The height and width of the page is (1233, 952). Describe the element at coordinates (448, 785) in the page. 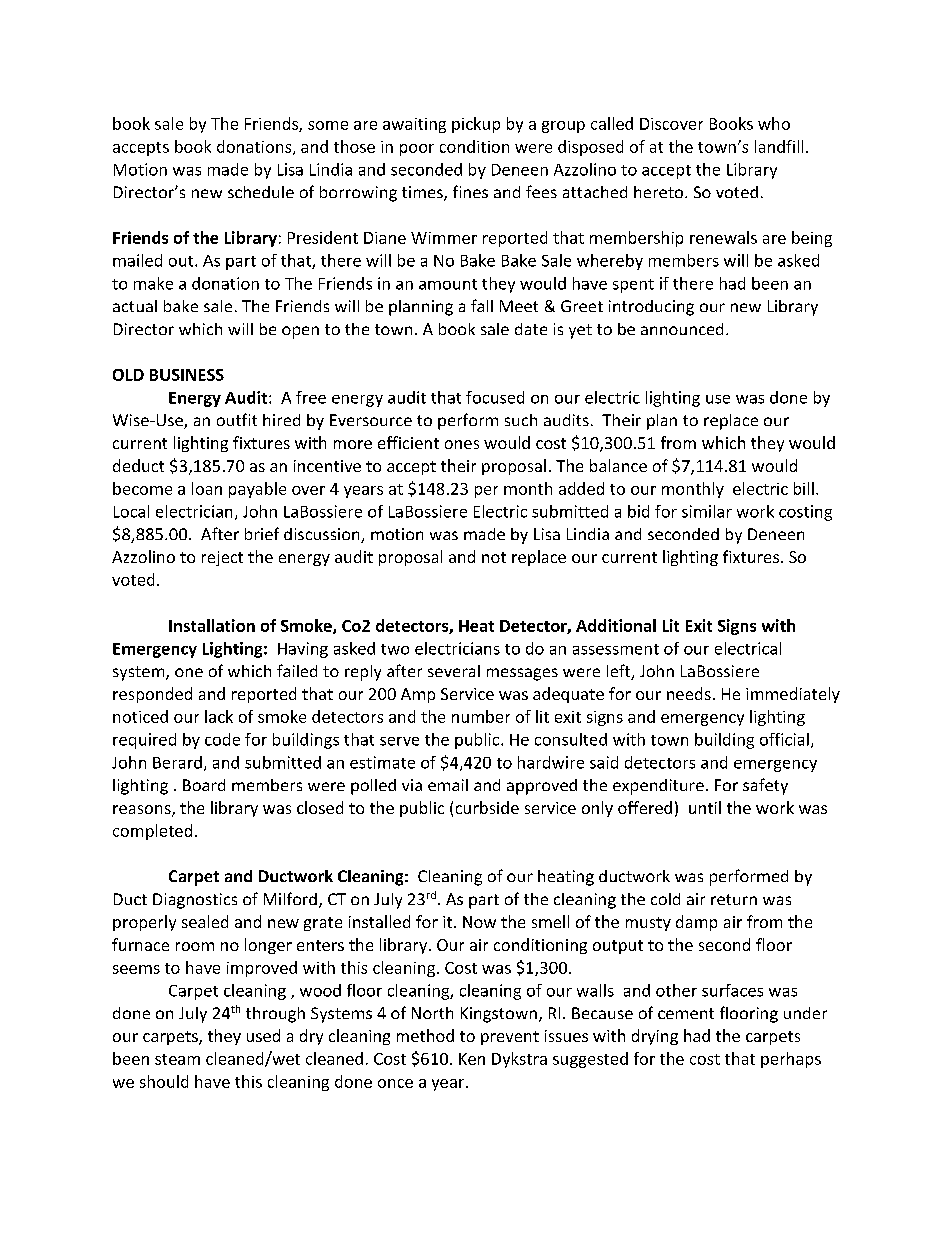

I see `email` at that location.
